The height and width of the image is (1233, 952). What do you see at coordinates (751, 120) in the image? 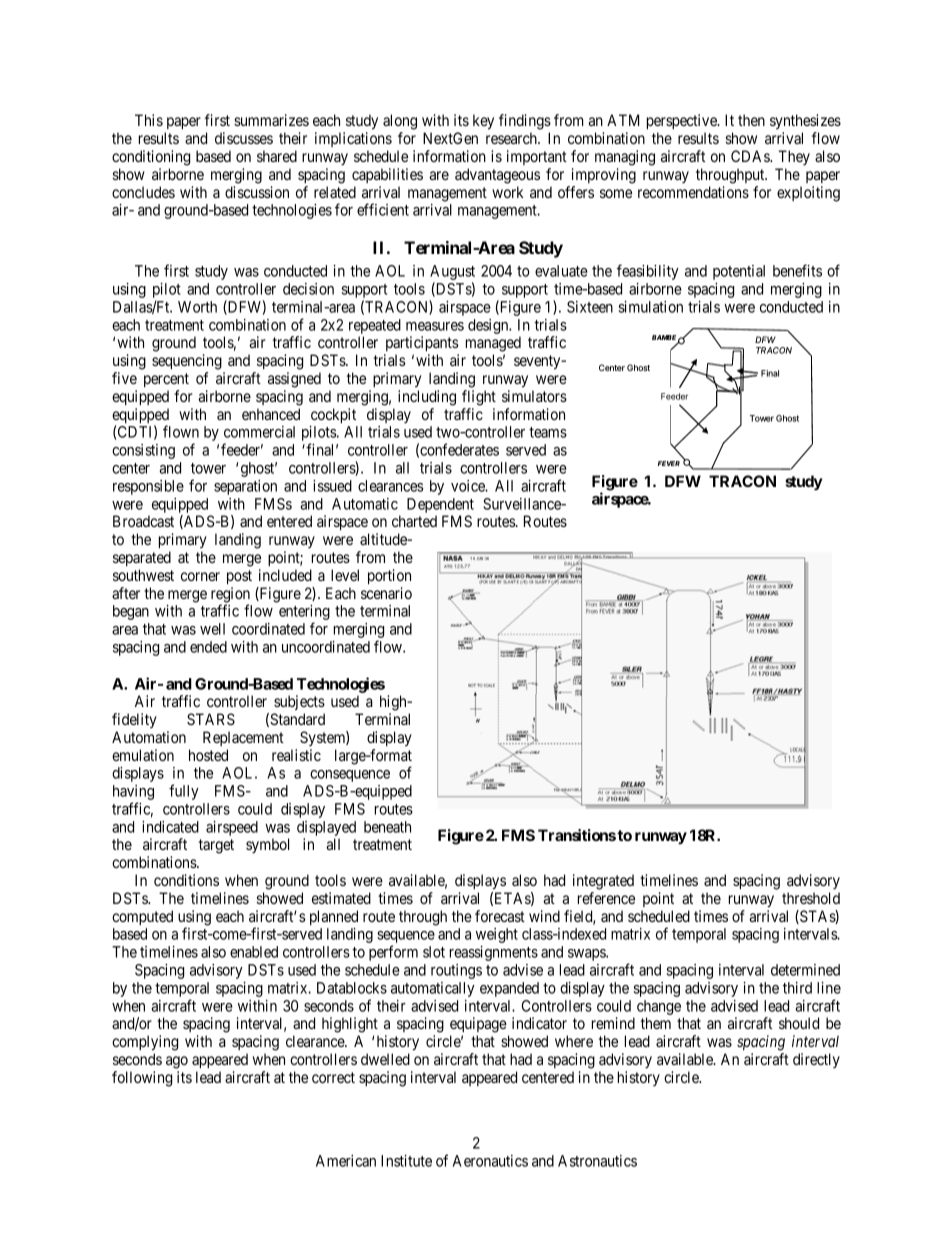
I see `then` at bounding box center [751, 120].
